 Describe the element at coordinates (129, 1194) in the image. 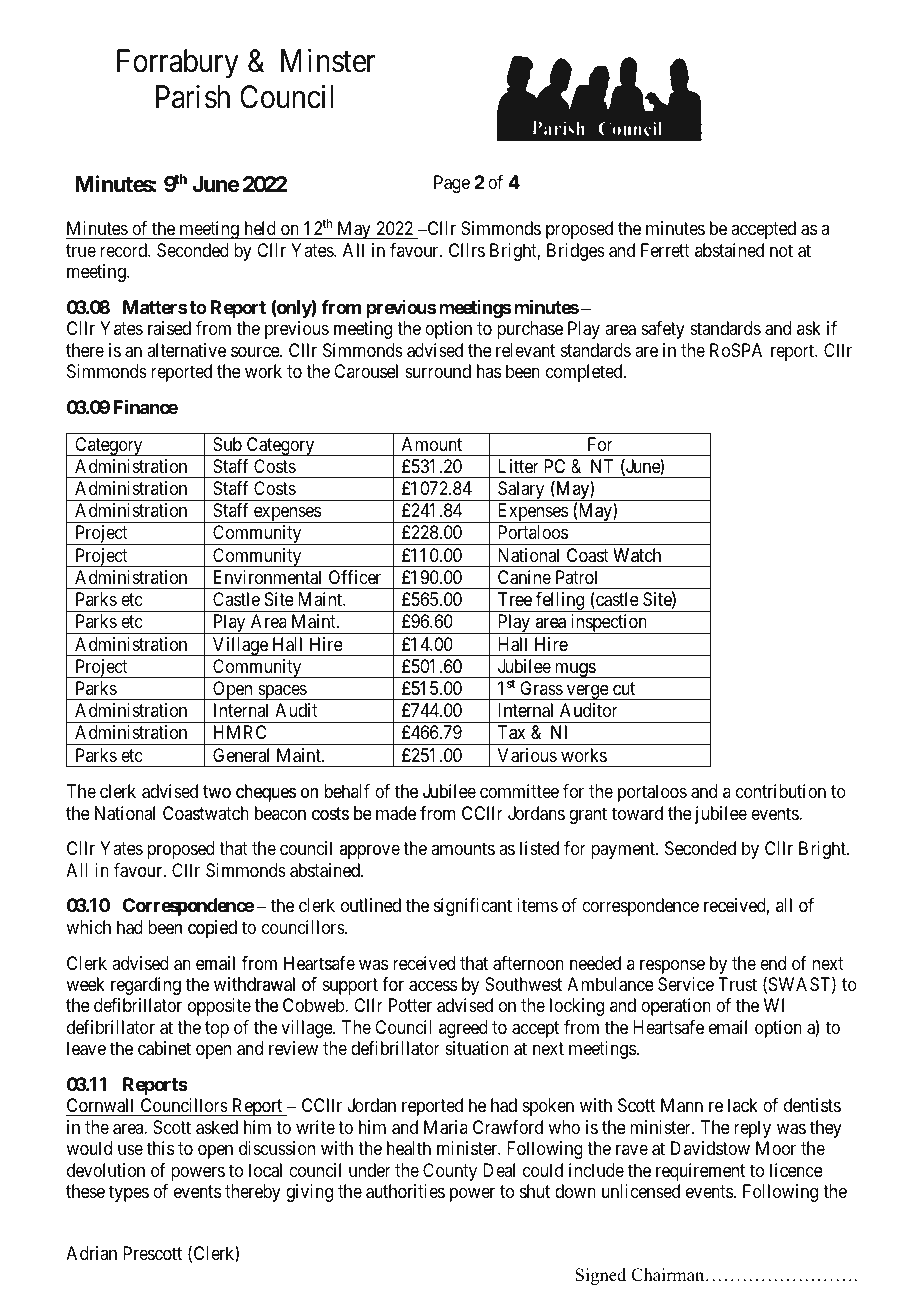

I see `types` at that location.
